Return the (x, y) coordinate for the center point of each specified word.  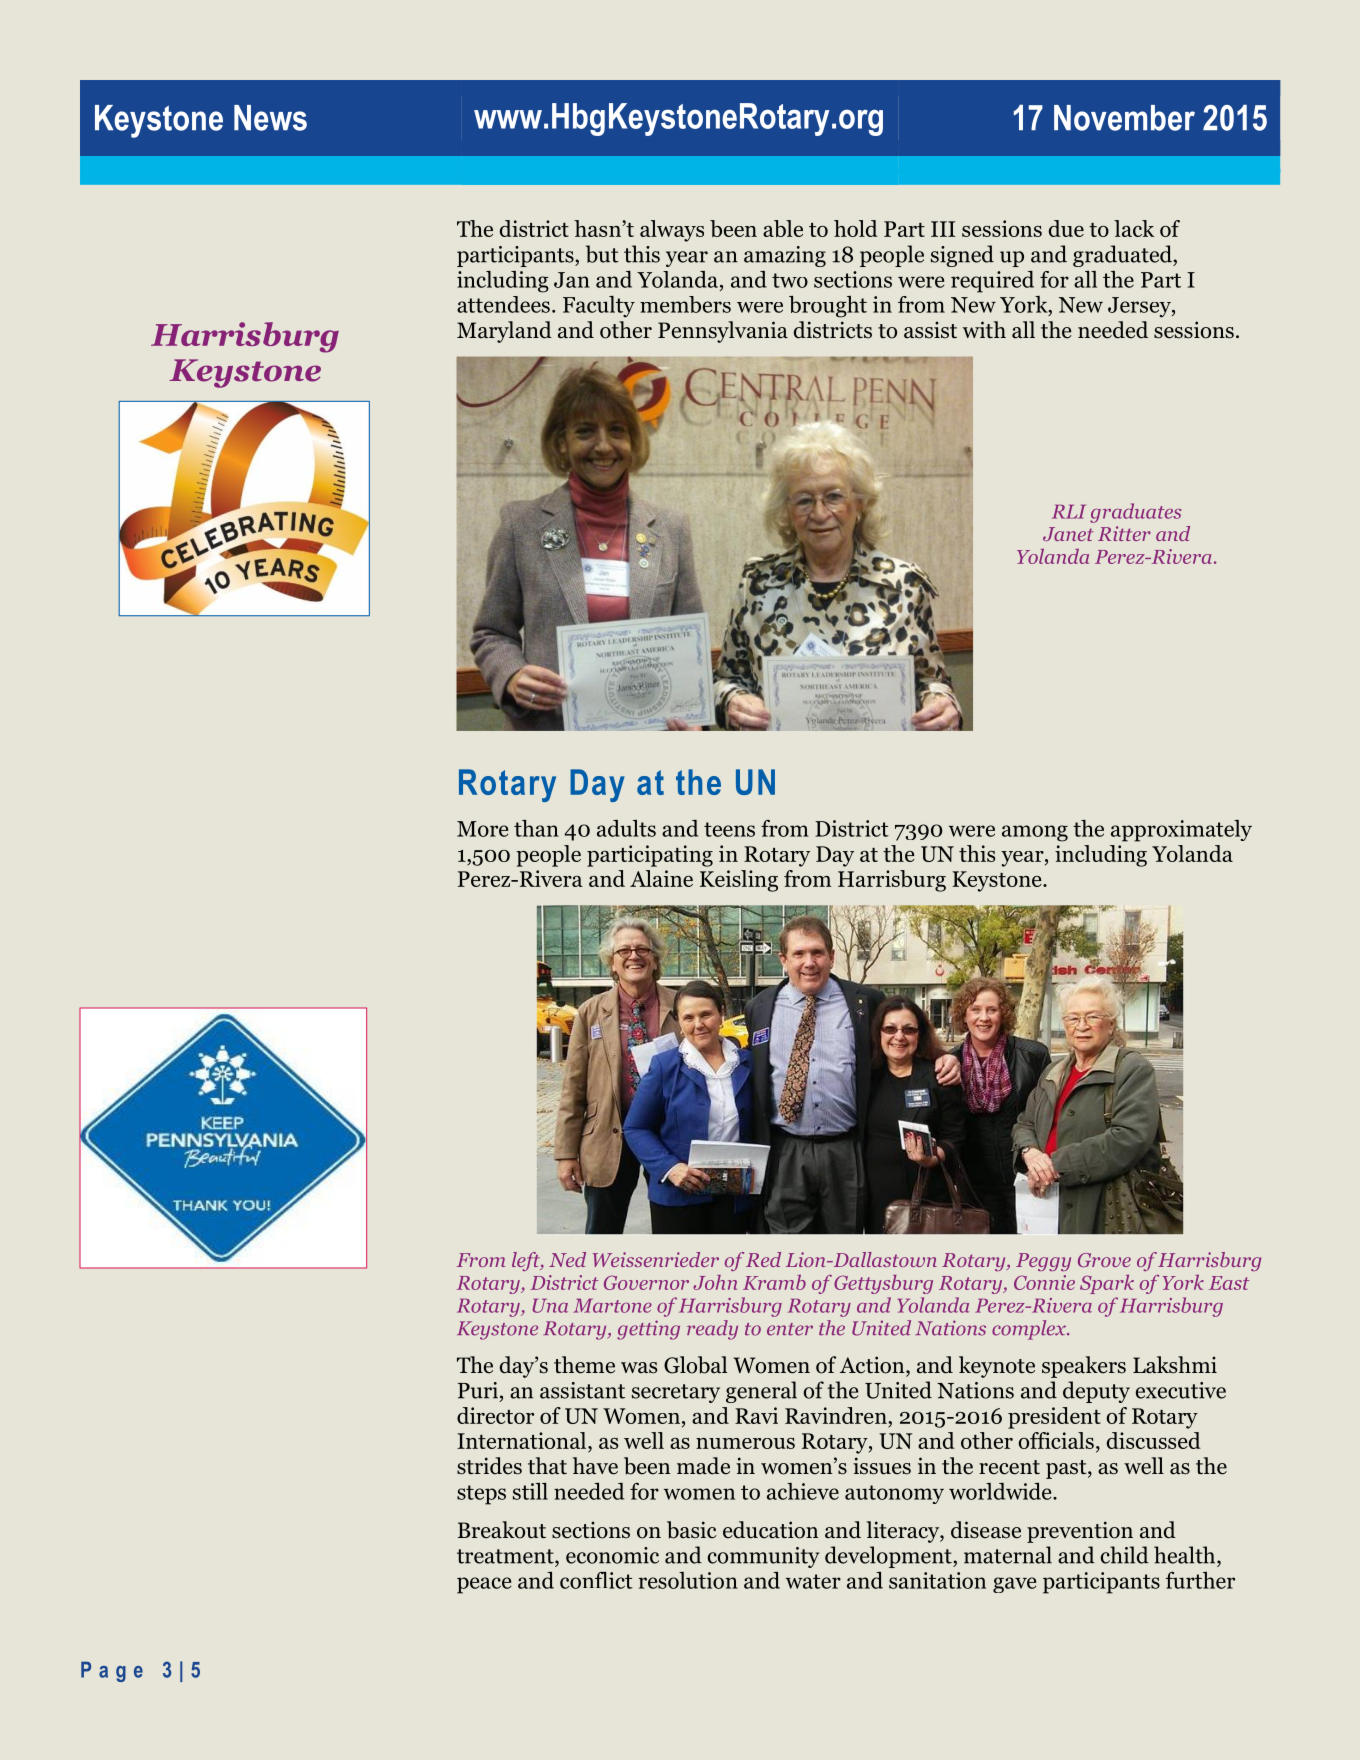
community (763, 1557)
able (783, 228)
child (1125, 1555)
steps (481, 1495)
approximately (1181, 831)
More (482, 829)
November (1124, 118)
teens (729, 829)
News (270, 118)
